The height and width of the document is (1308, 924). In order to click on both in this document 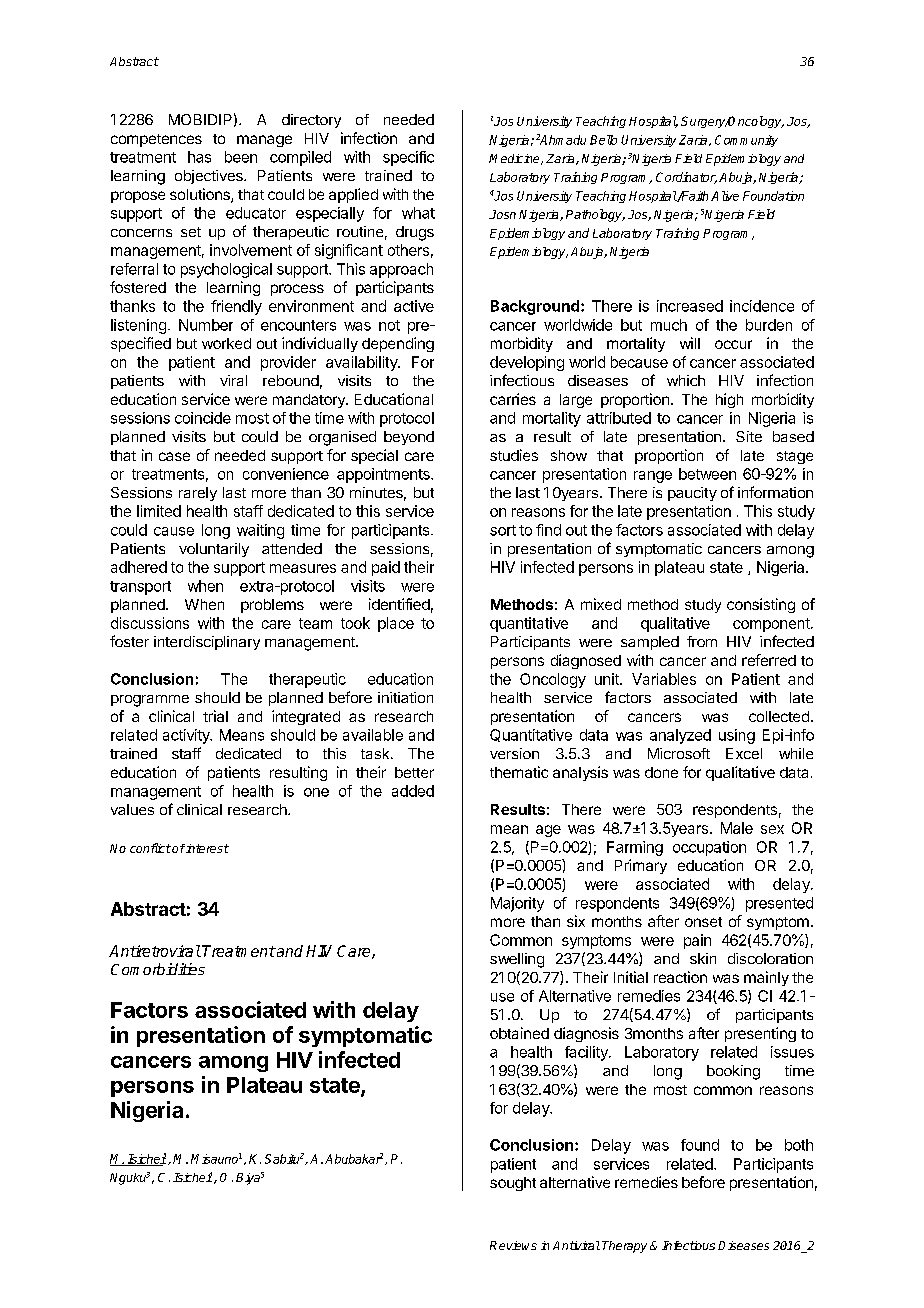, I will do `click(799, 1145)`.
